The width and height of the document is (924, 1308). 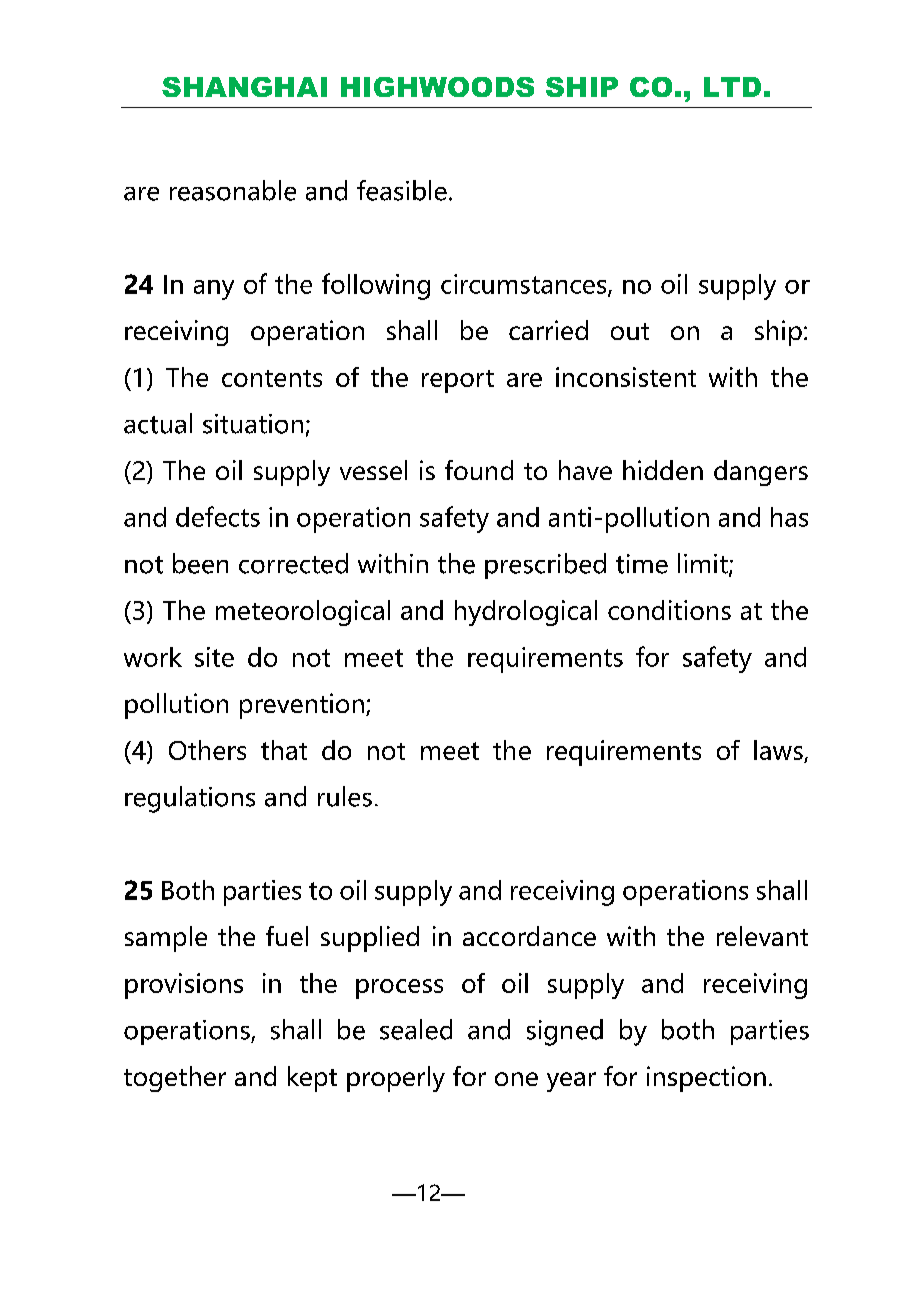 What do you see at coordinates (704, 564) in the document?
I see `limit` at bounding box center [704, 564].
